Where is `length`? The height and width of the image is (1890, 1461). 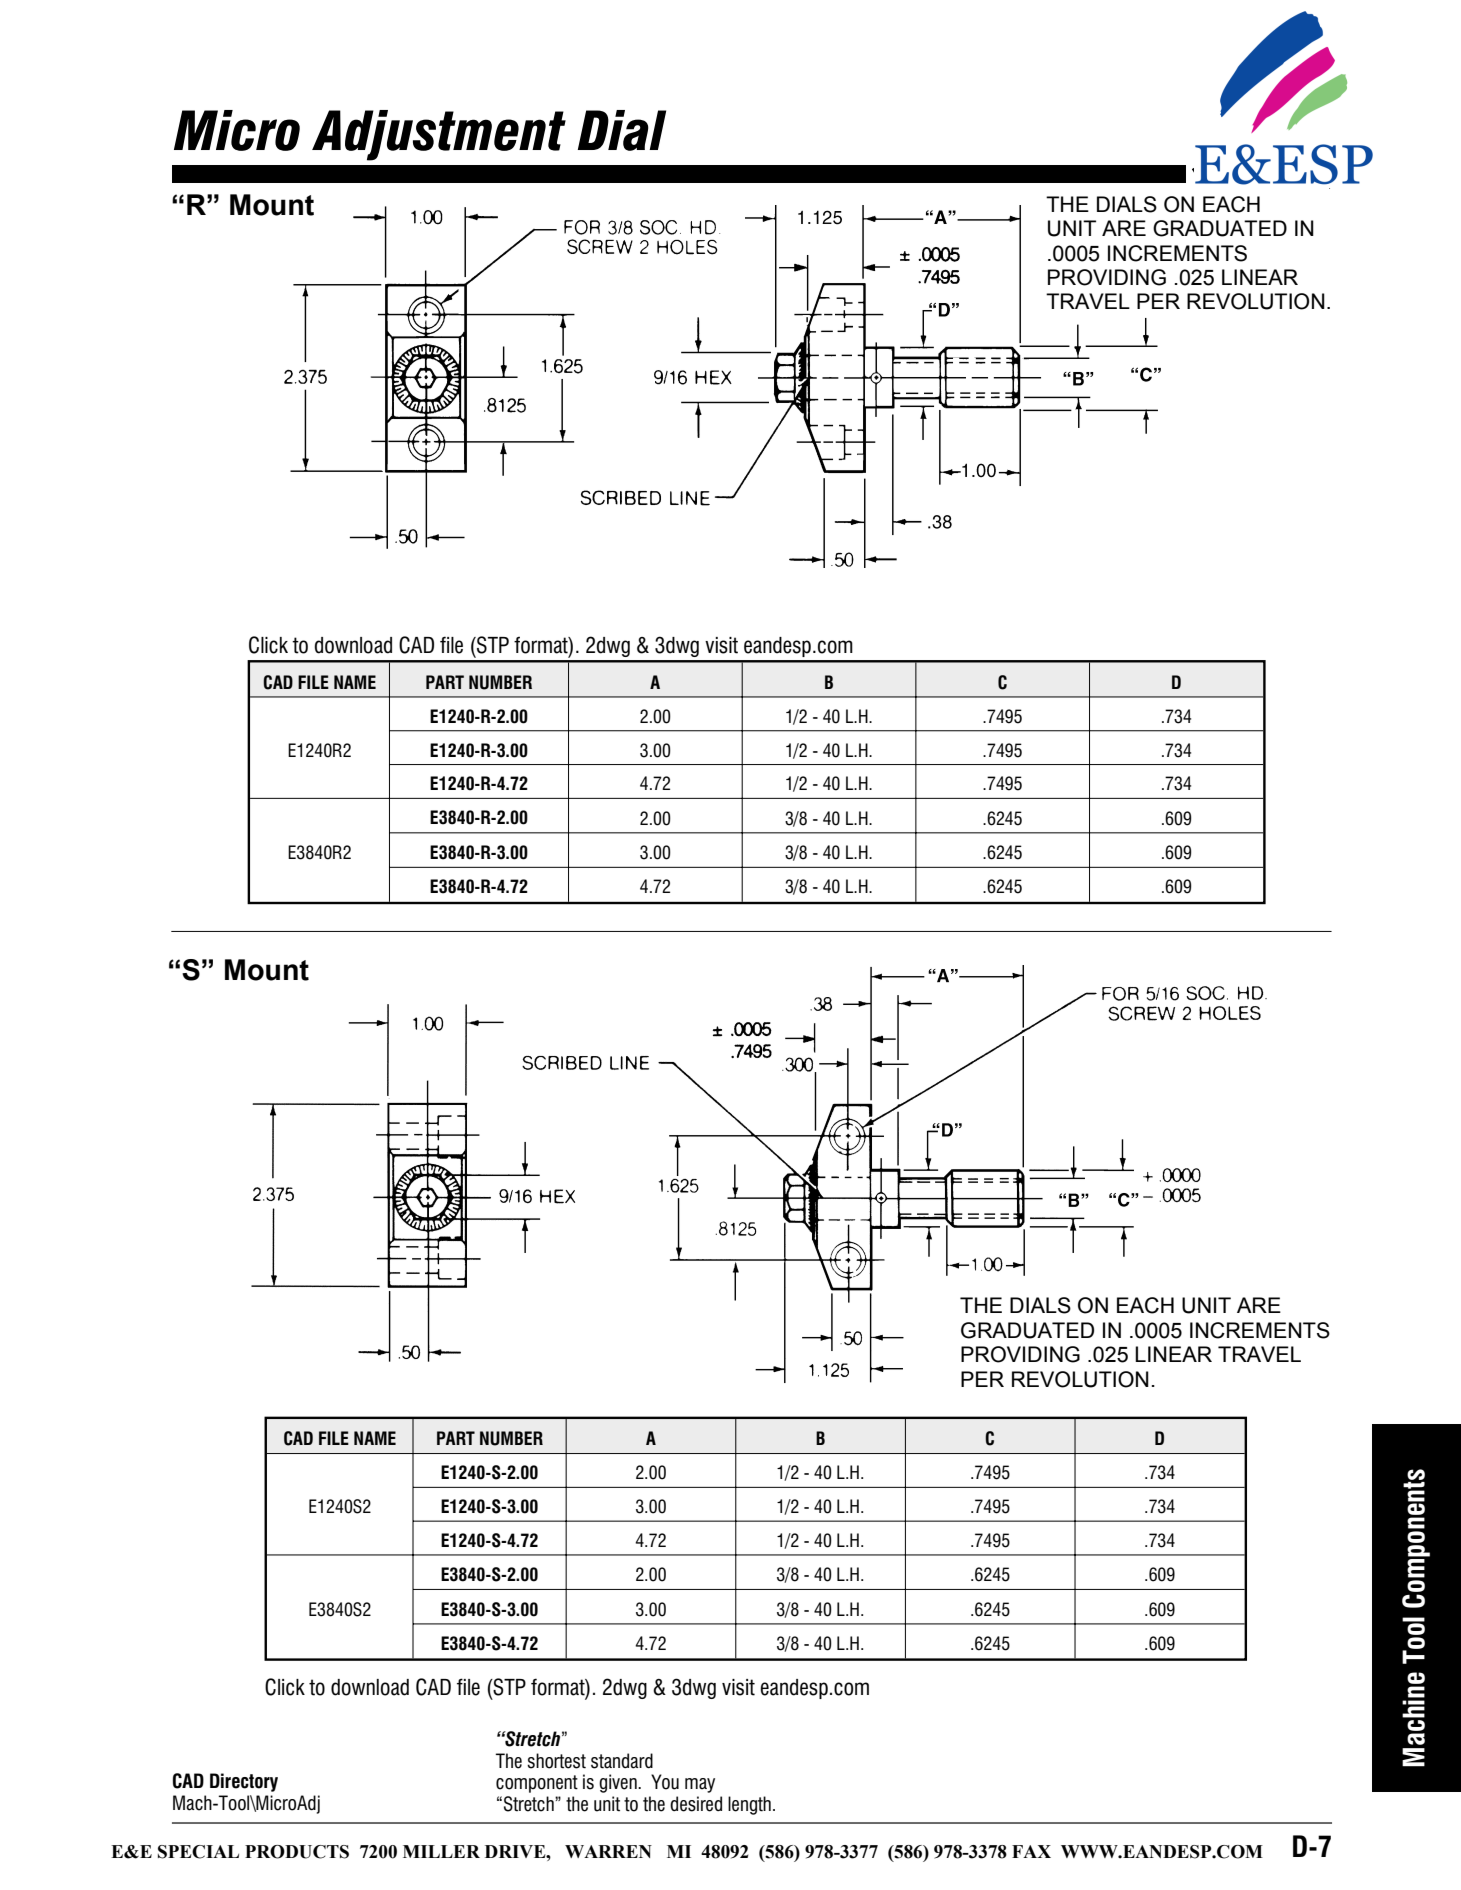
length is located at coordinates (749, 1805).
